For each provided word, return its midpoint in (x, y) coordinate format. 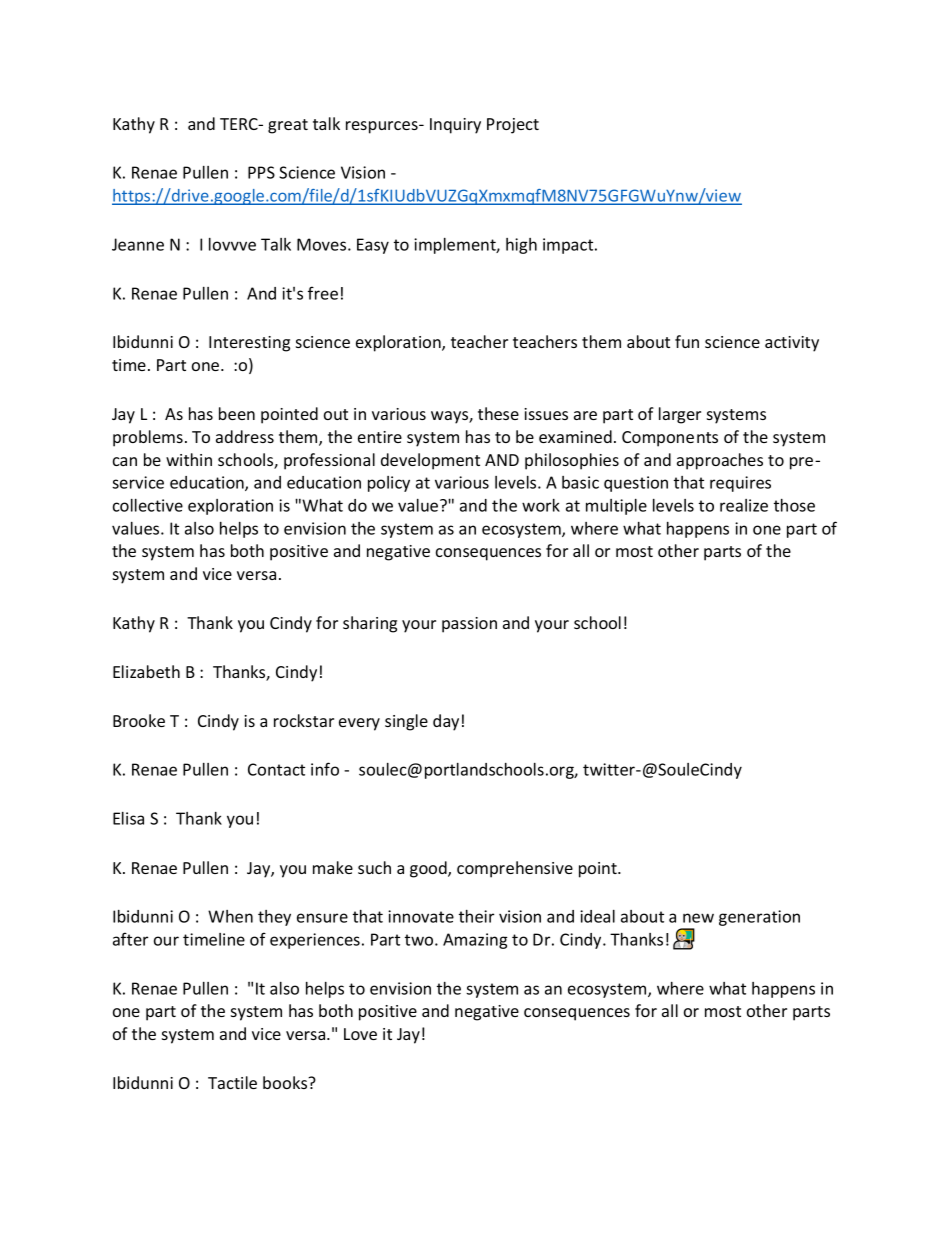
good (429, 869)
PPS (261, 172)
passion (469, 625)
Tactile (232, 1082)
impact (569, 246)
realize (744, 505)
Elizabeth (146, 671)
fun (687, 341)
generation (759, 918)
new (698, 918)
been (237, 413)
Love (360, 1034)
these (498, 413)
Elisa (128, 818)
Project (513, 126)
